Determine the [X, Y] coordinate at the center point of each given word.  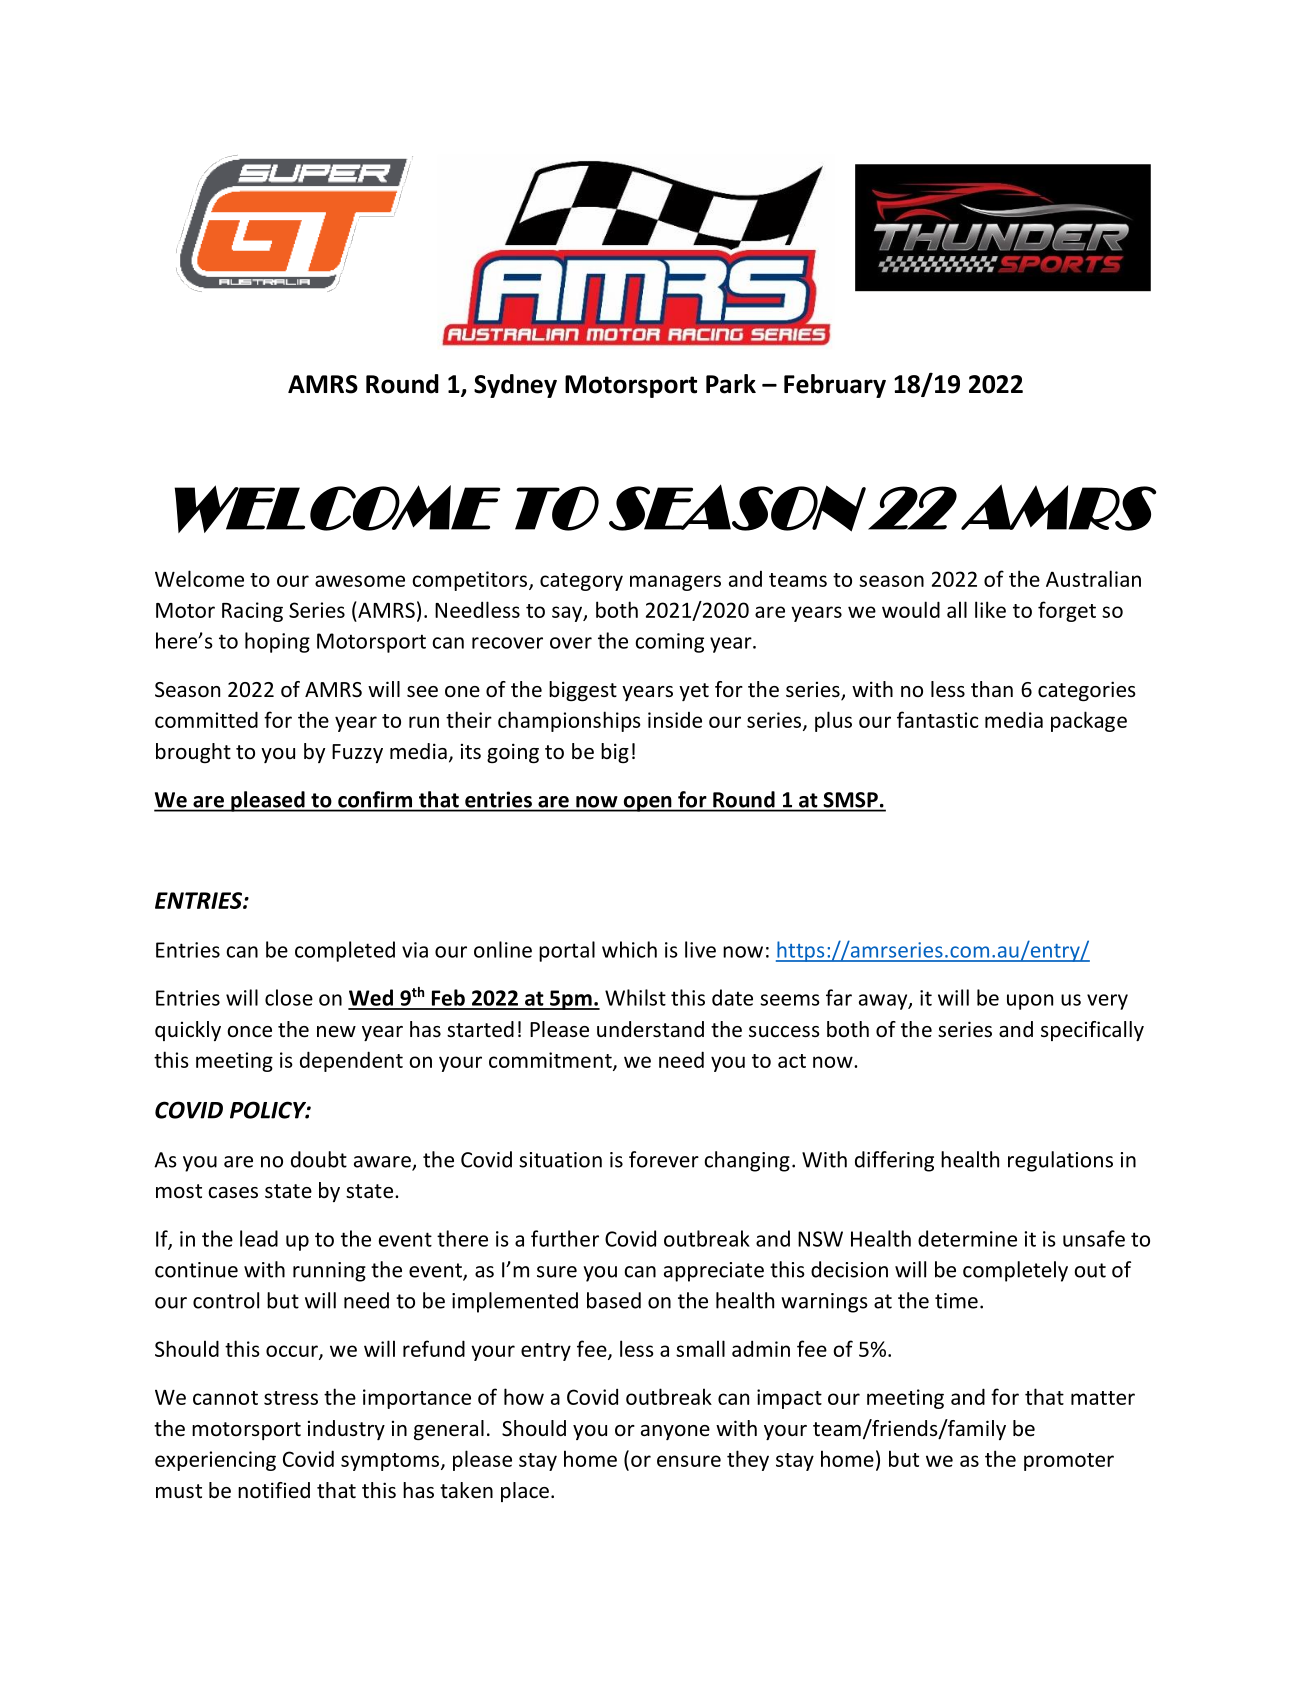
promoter [1069, 1462]
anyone [675, 1432]
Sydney [515, 386]
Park [731, 384]
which [629, 949]
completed [345, 951]
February [835, 386]
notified [274, 1490]
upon [1030, 1002]
